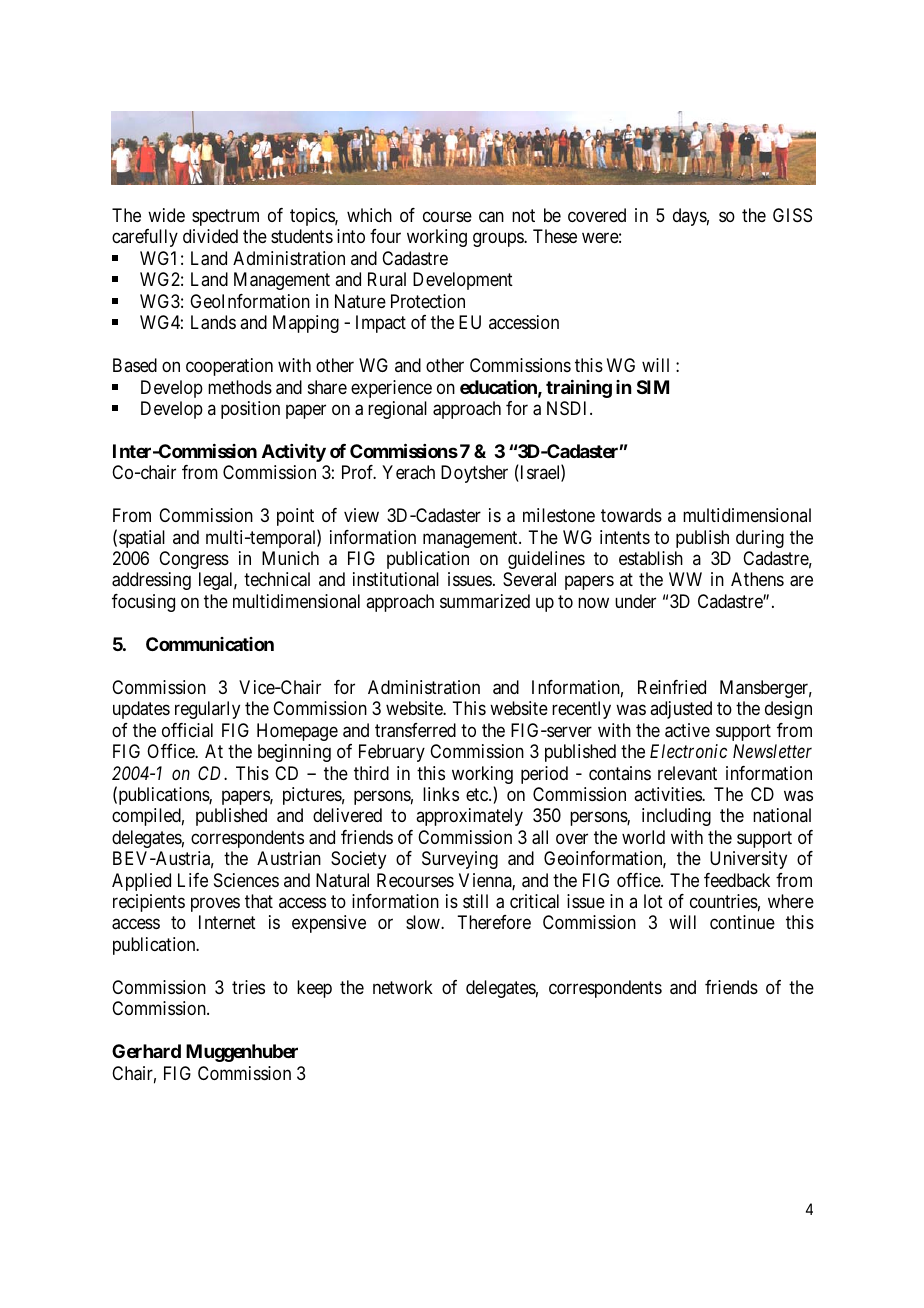  What do you see at coordinates (499, 240) in the page?
I see `groups` at bounding box center [499, 240].
